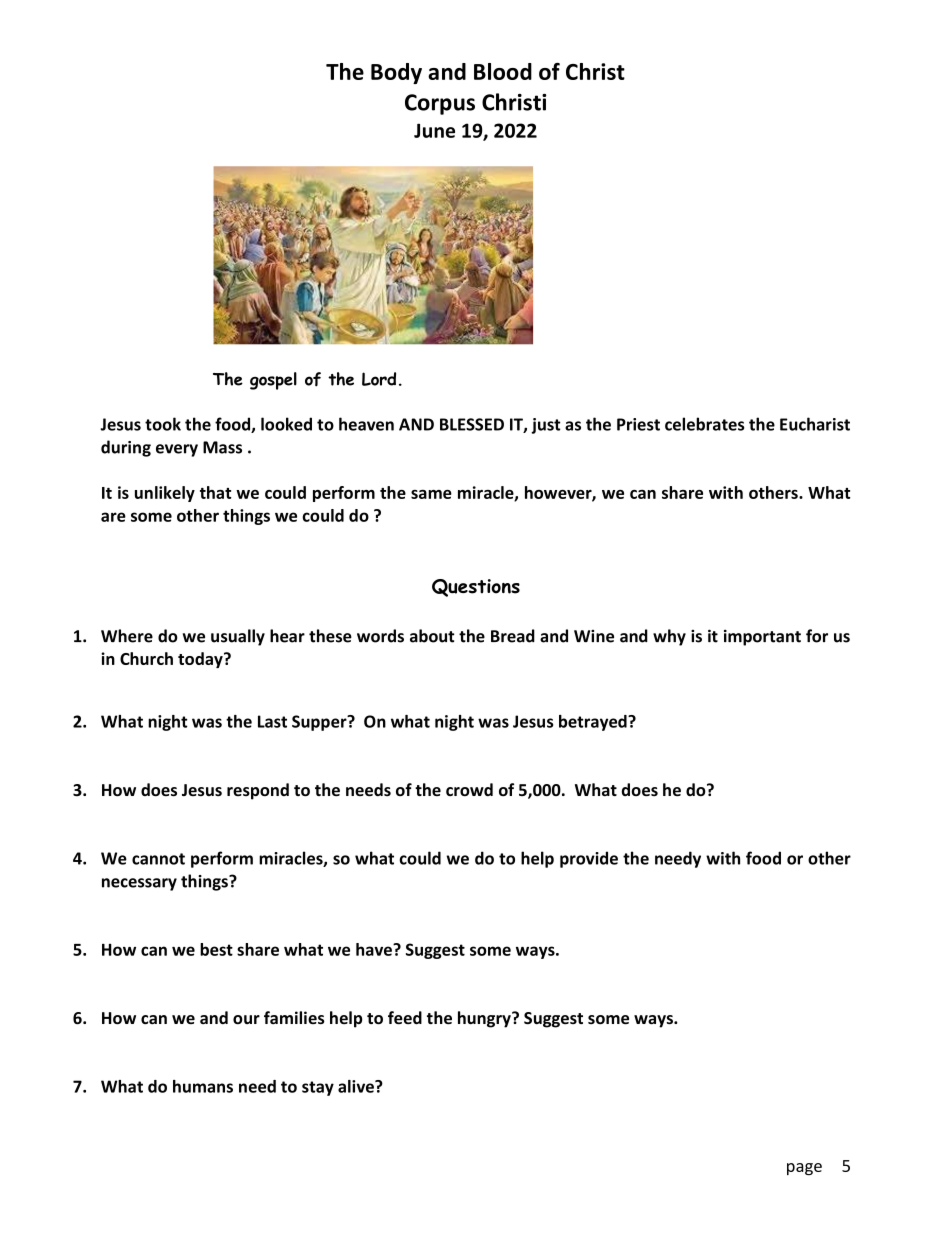  What do you see at coordinates (396, 73) in the screenshot?
I see `Body` at bounding box center [396, 73].
